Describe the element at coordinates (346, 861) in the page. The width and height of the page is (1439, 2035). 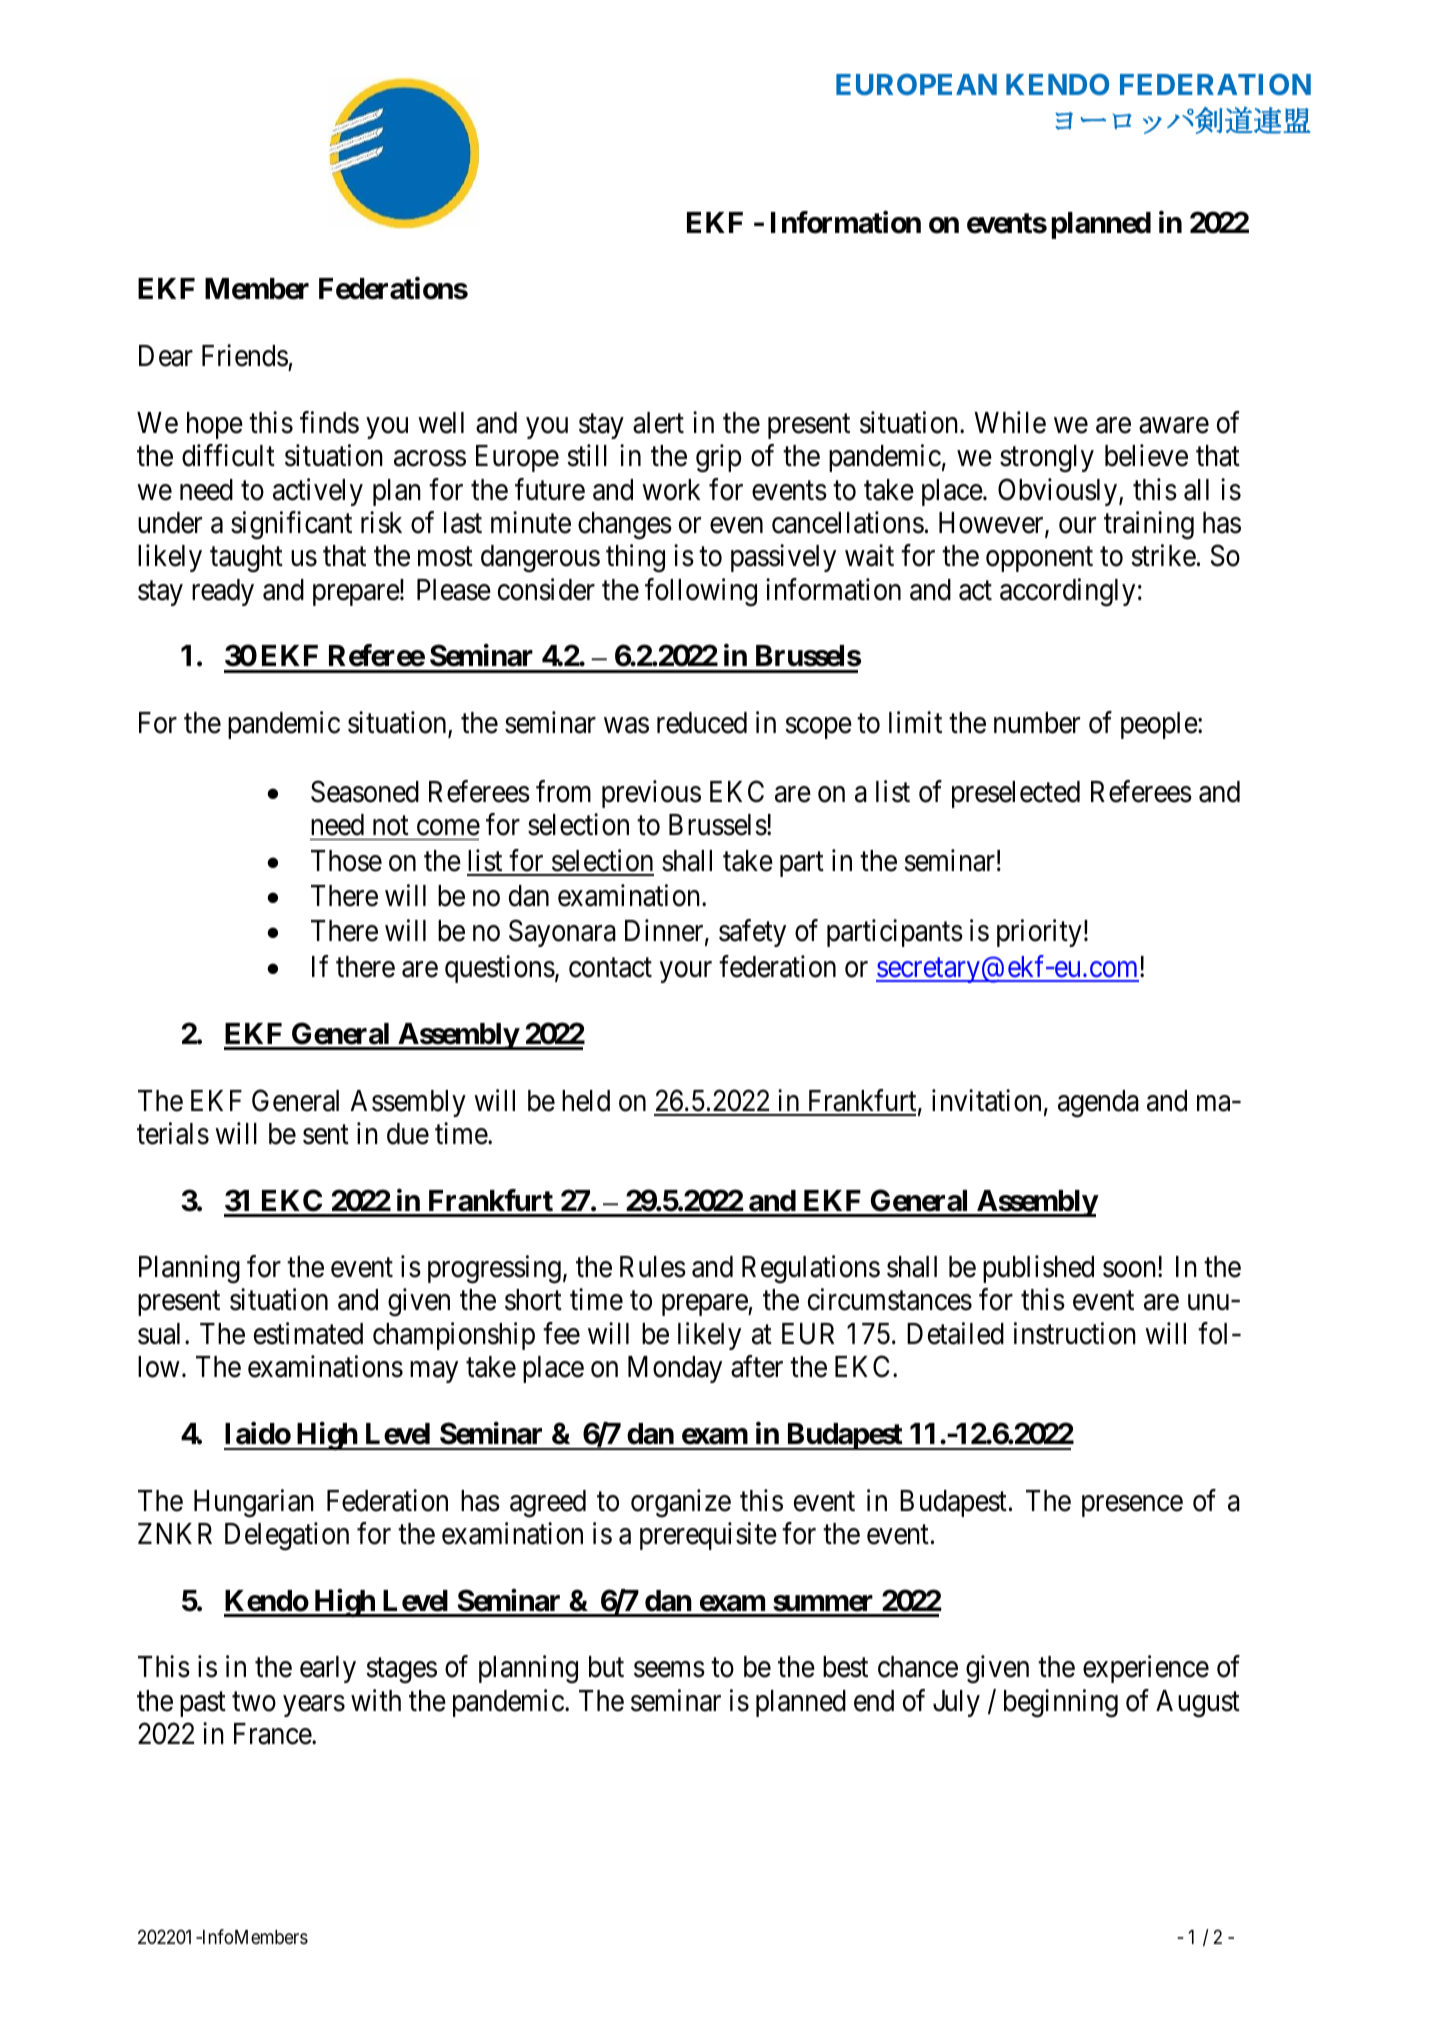
I see `Those` at that location.
